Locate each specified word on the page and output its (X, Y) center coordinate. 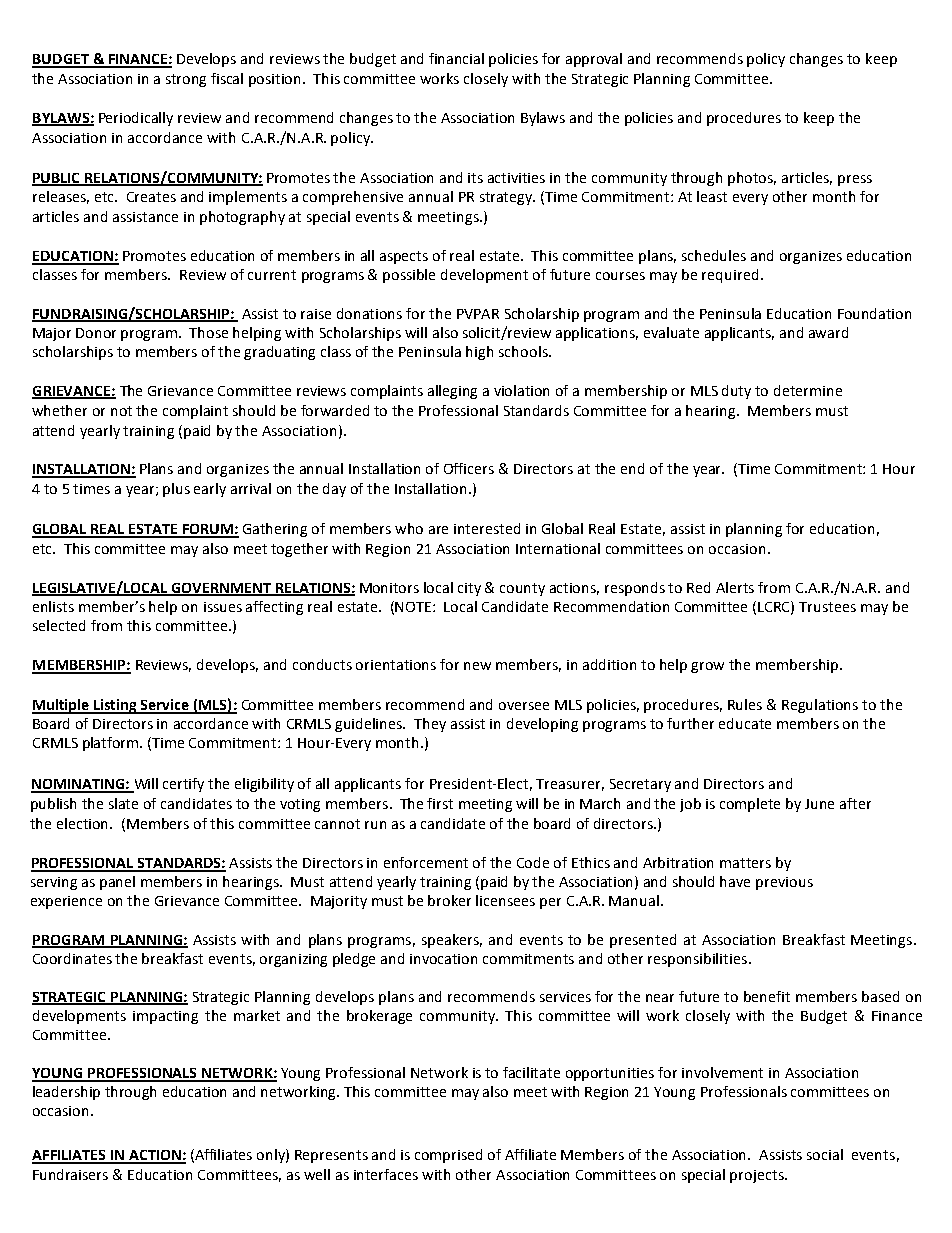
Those (208, 332)
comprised (448, 1156)
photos (752, 179)
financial (456, 58)
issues (223, 607)
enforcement (426, 862)
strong (186, 80)
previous (784, 883)
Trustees (827, 607)
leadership (66, 1093)
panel (117, 883)
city (469, 589)
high (479, 353)
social (825, 1154)
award (828, 332)
